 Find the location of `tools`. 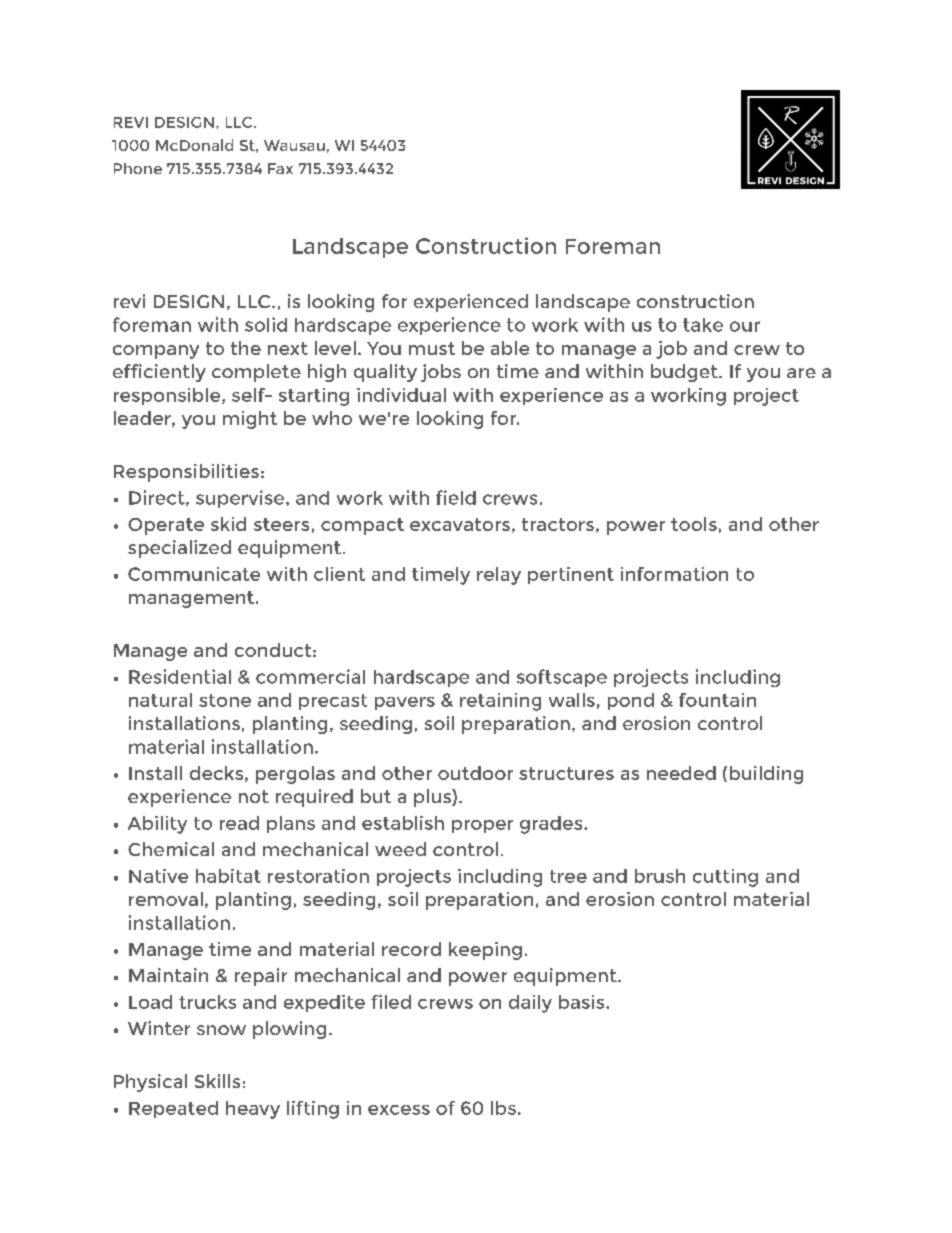

tools is located at coordinates (694, 524).
